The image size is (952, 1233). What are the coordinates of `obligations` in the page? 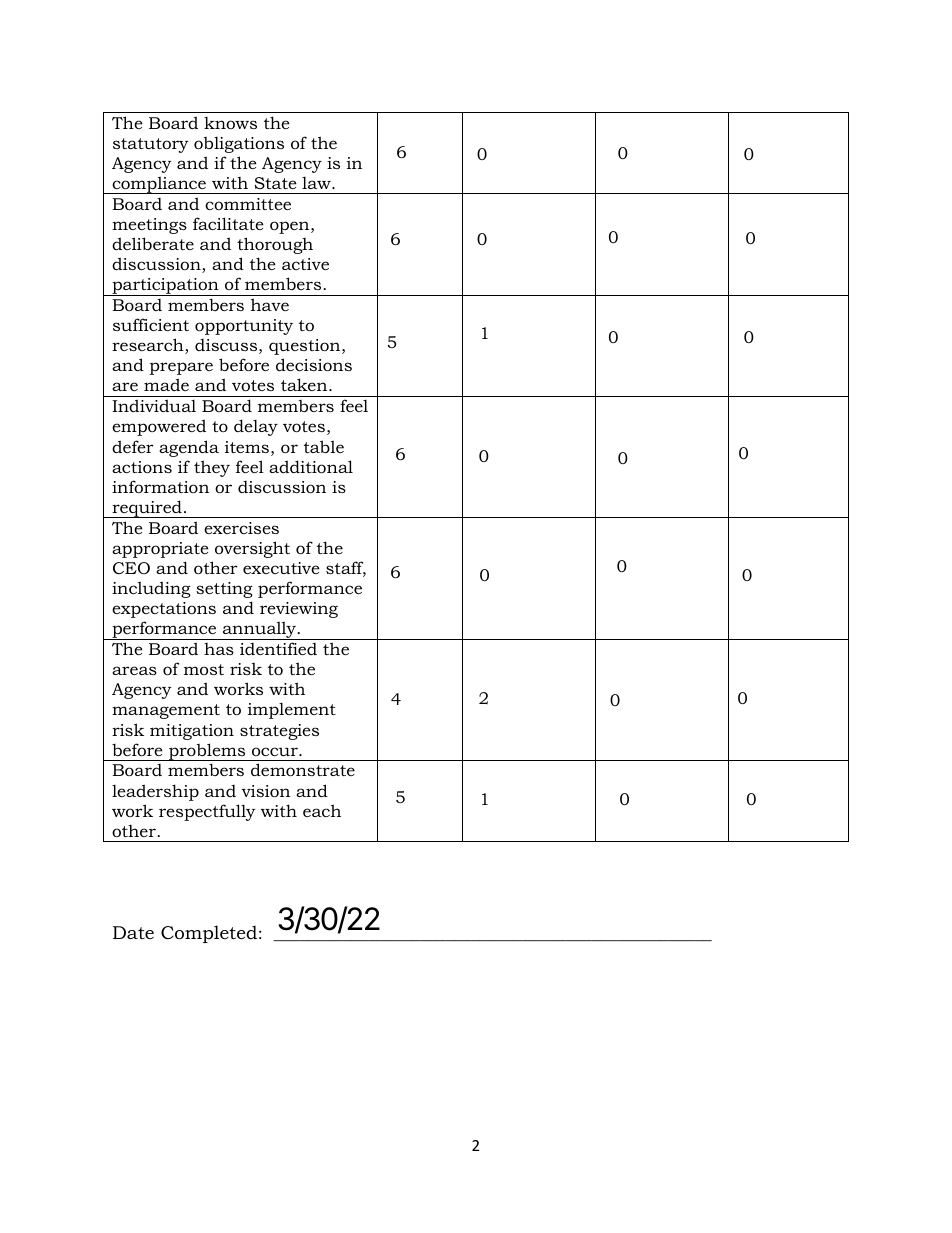 It's located at (239, 145).
